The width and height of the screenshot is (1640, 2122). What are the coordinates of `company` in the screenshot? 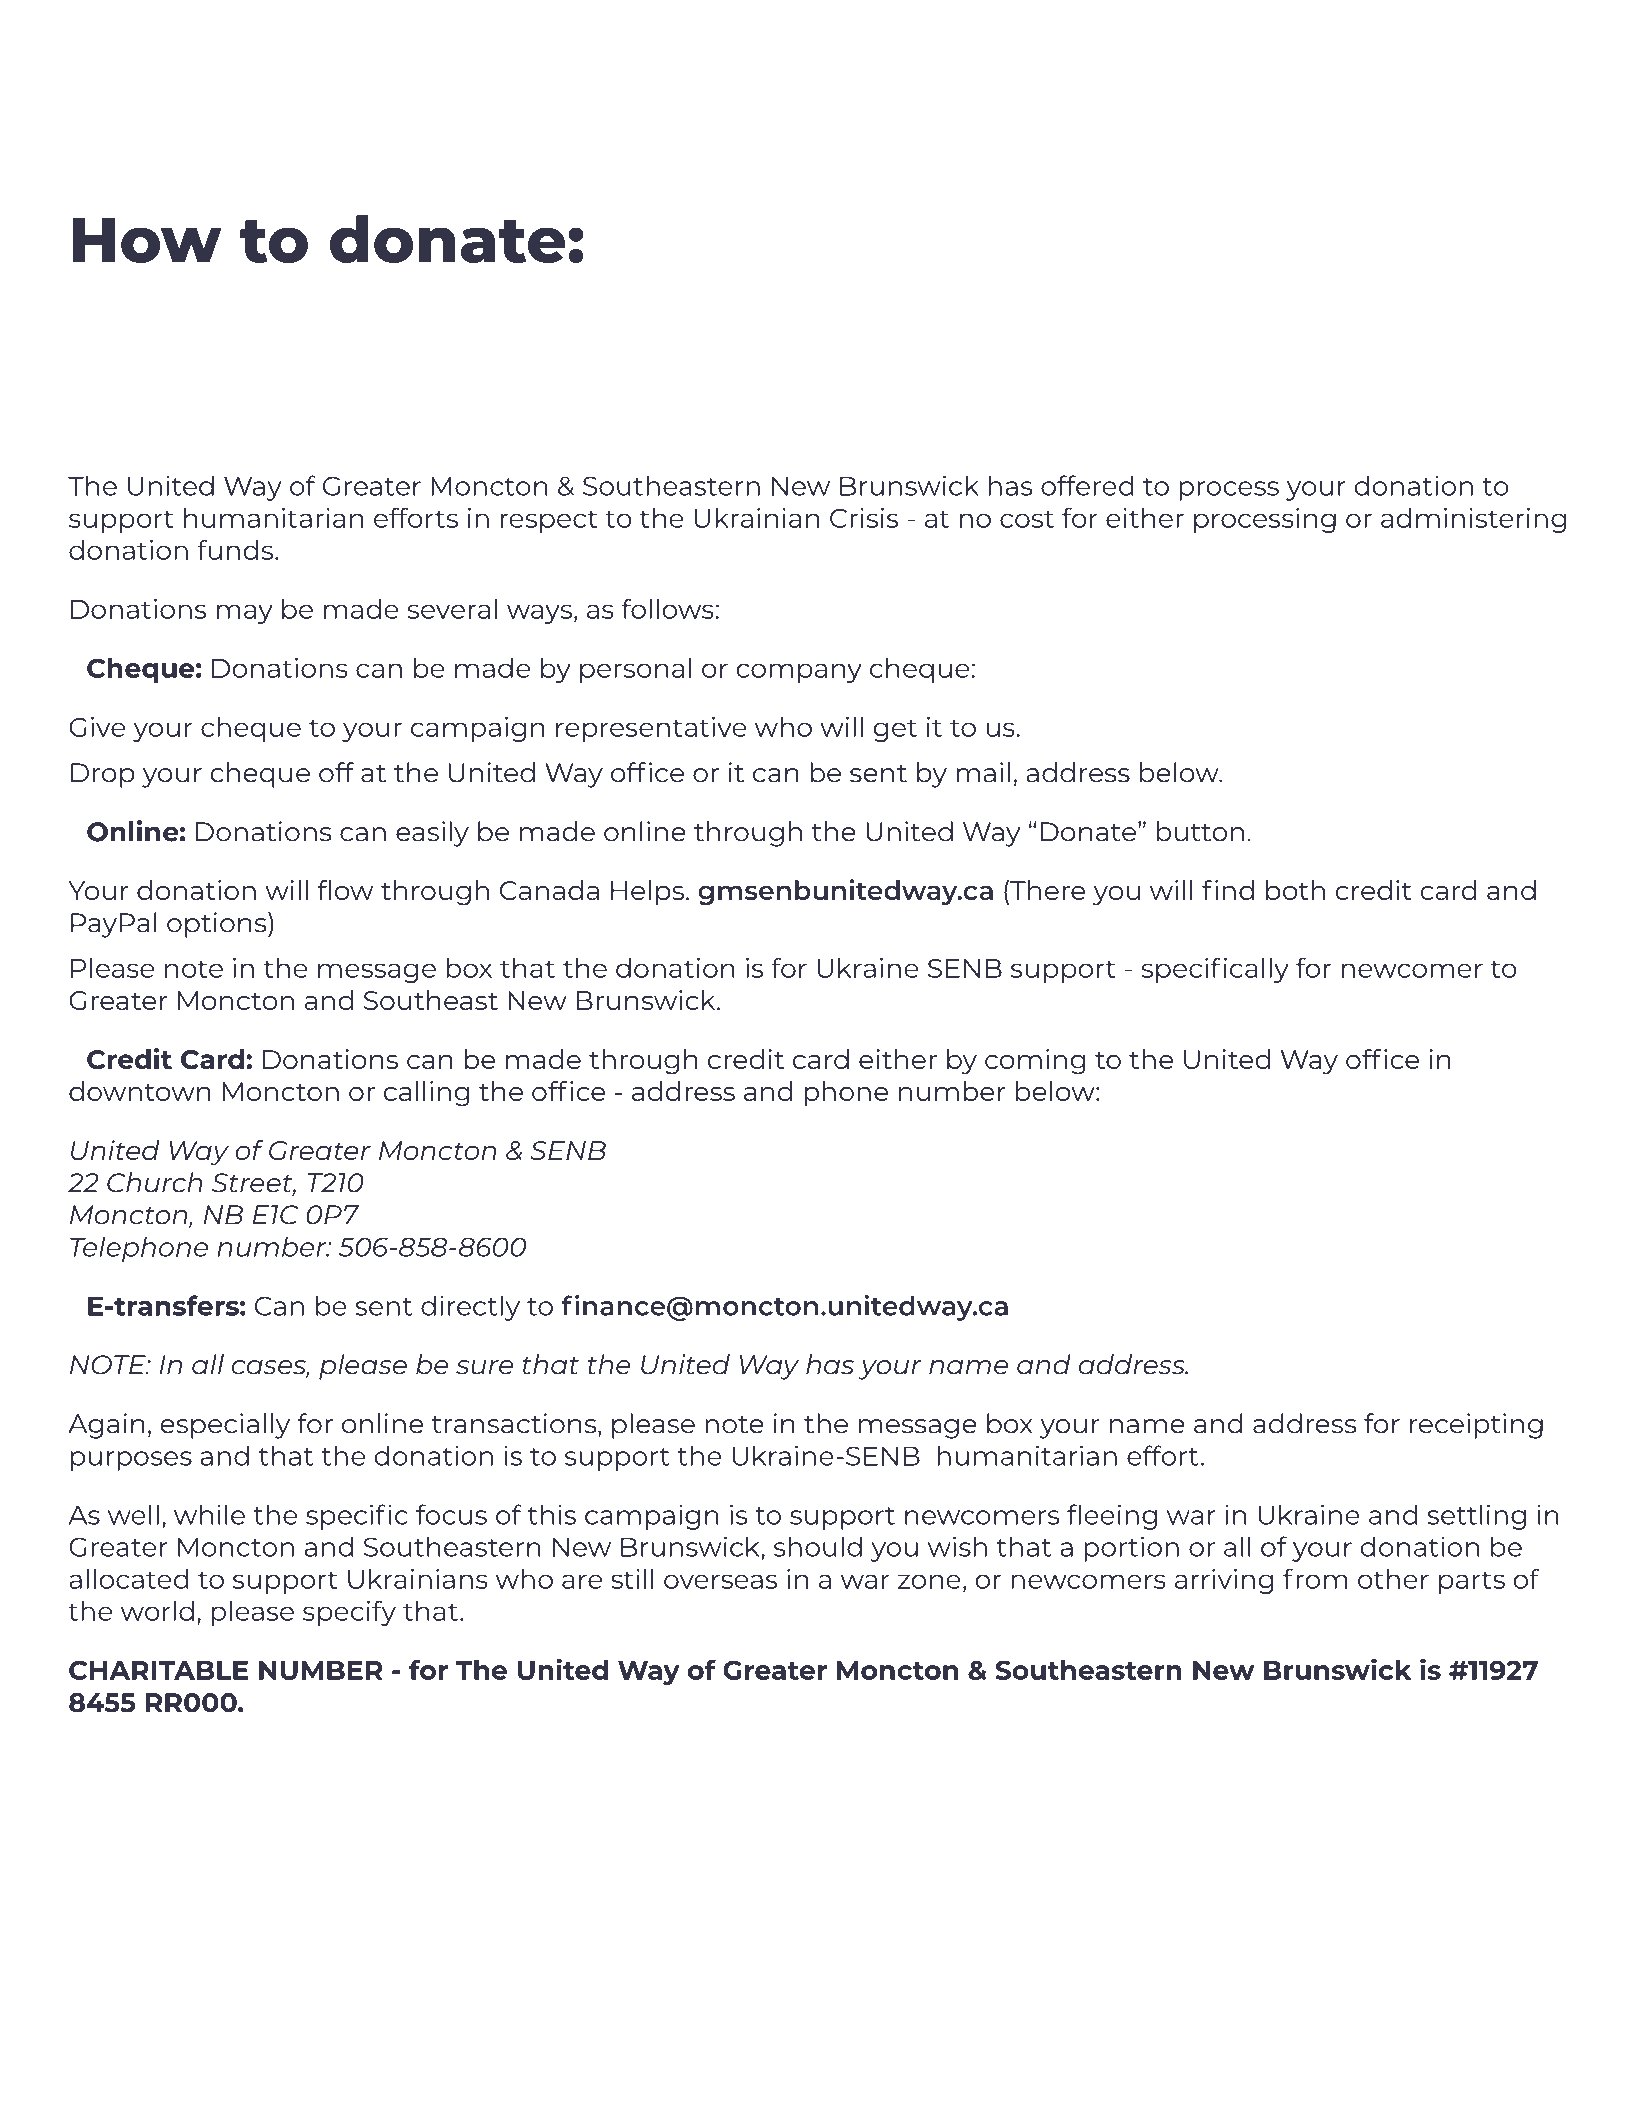 It's located at (799, 673).
